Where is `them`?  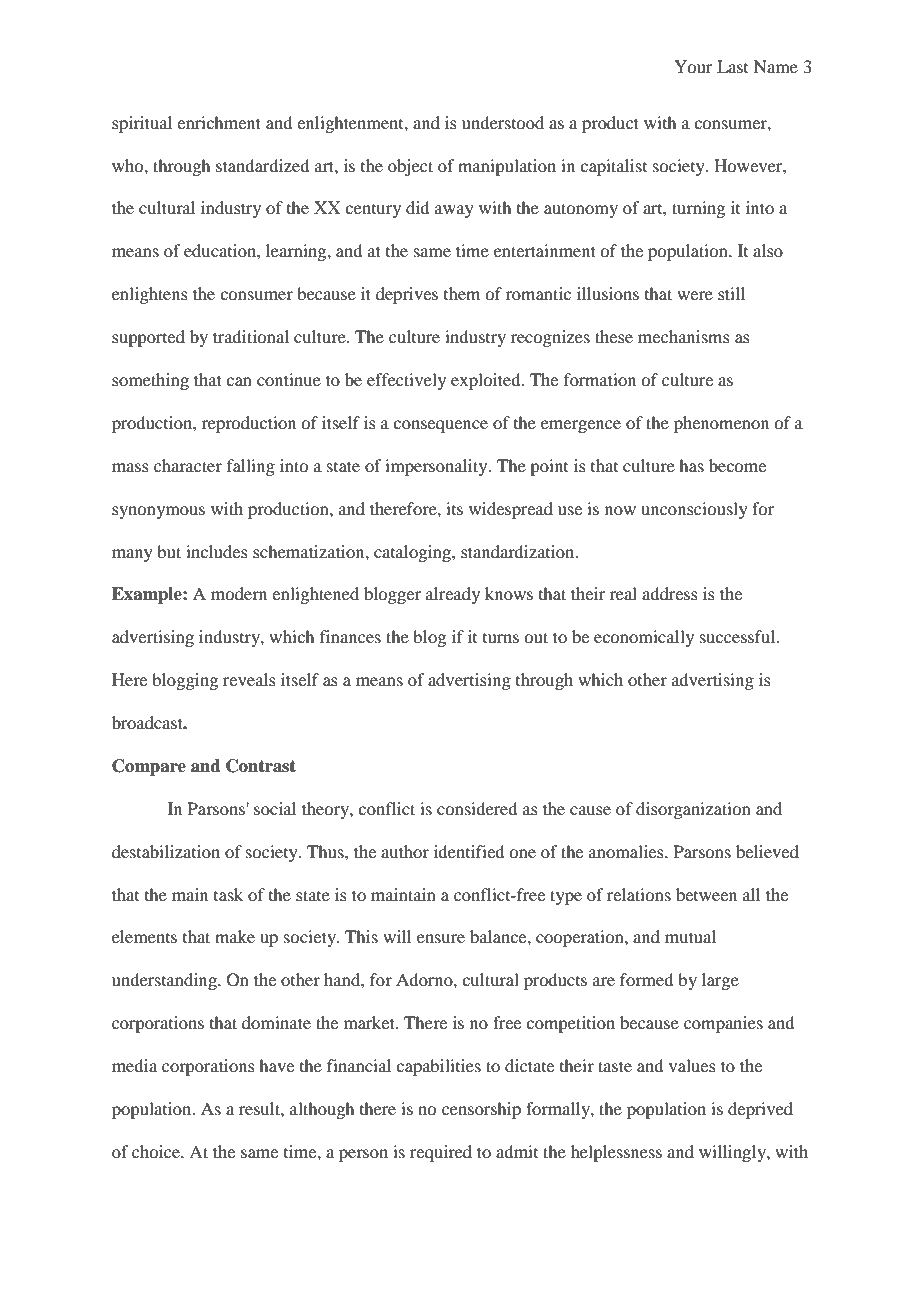
them is located at coordinates (462, 293).
